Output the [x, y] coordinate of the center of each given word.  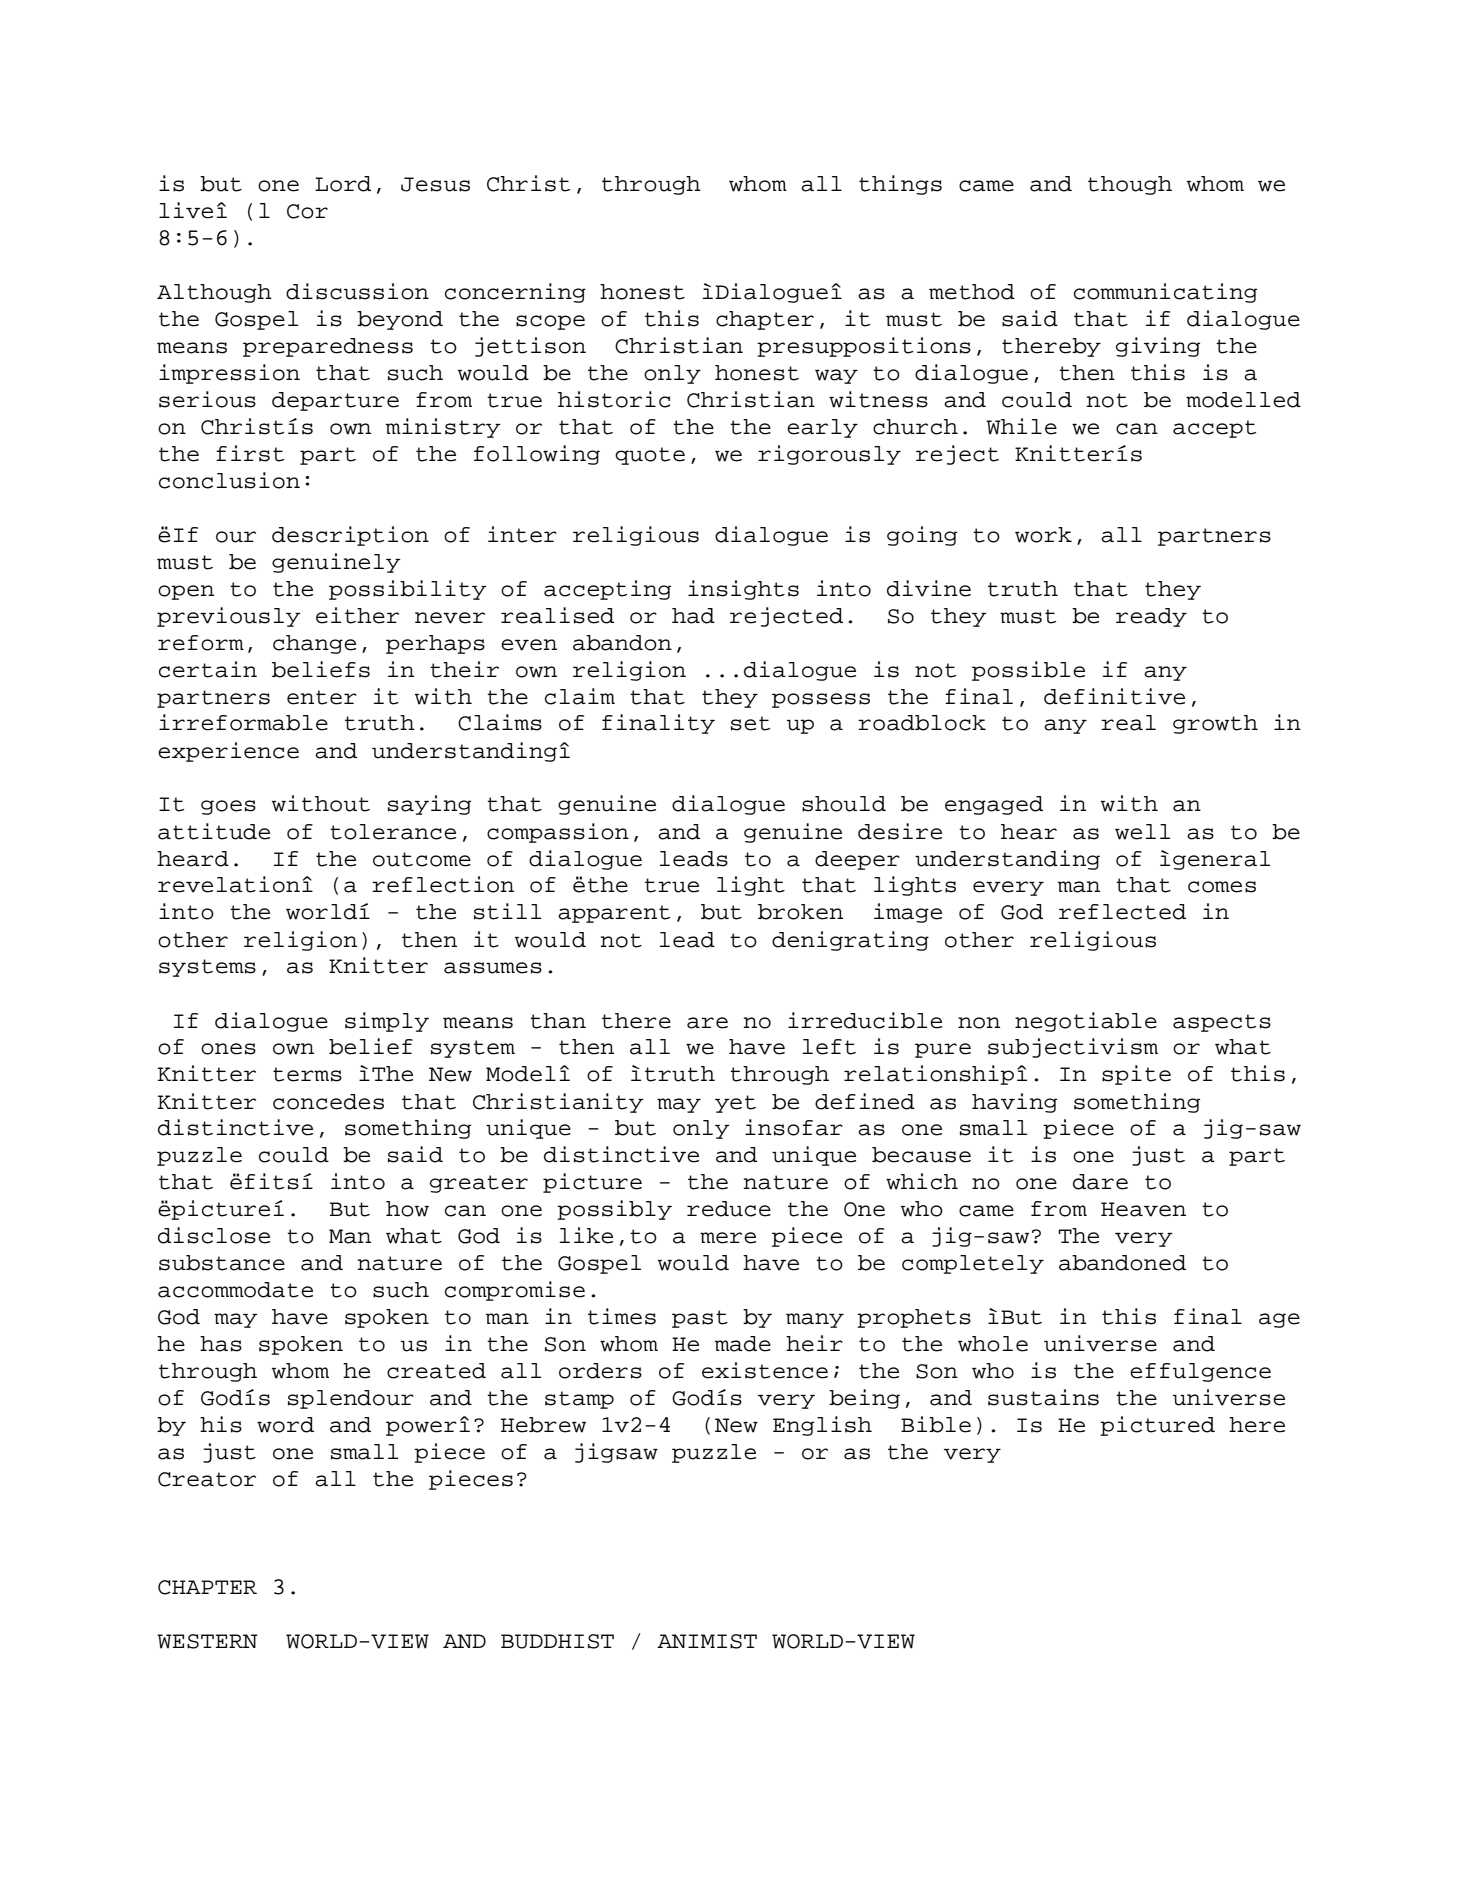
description [350, 536]
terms [307, 1074]
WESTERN [207, 1641]
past [700, 1319]
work [1043, 535]
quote [650, 456]
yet [735, 1104]
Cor [307, 211]
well [1142, 832]
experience [228, 752]
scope [550, 322]
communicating [1165, 293]
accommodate [235, 1290]
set [750, 723]
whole [993, 1344]
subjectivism [1073, 1048]
